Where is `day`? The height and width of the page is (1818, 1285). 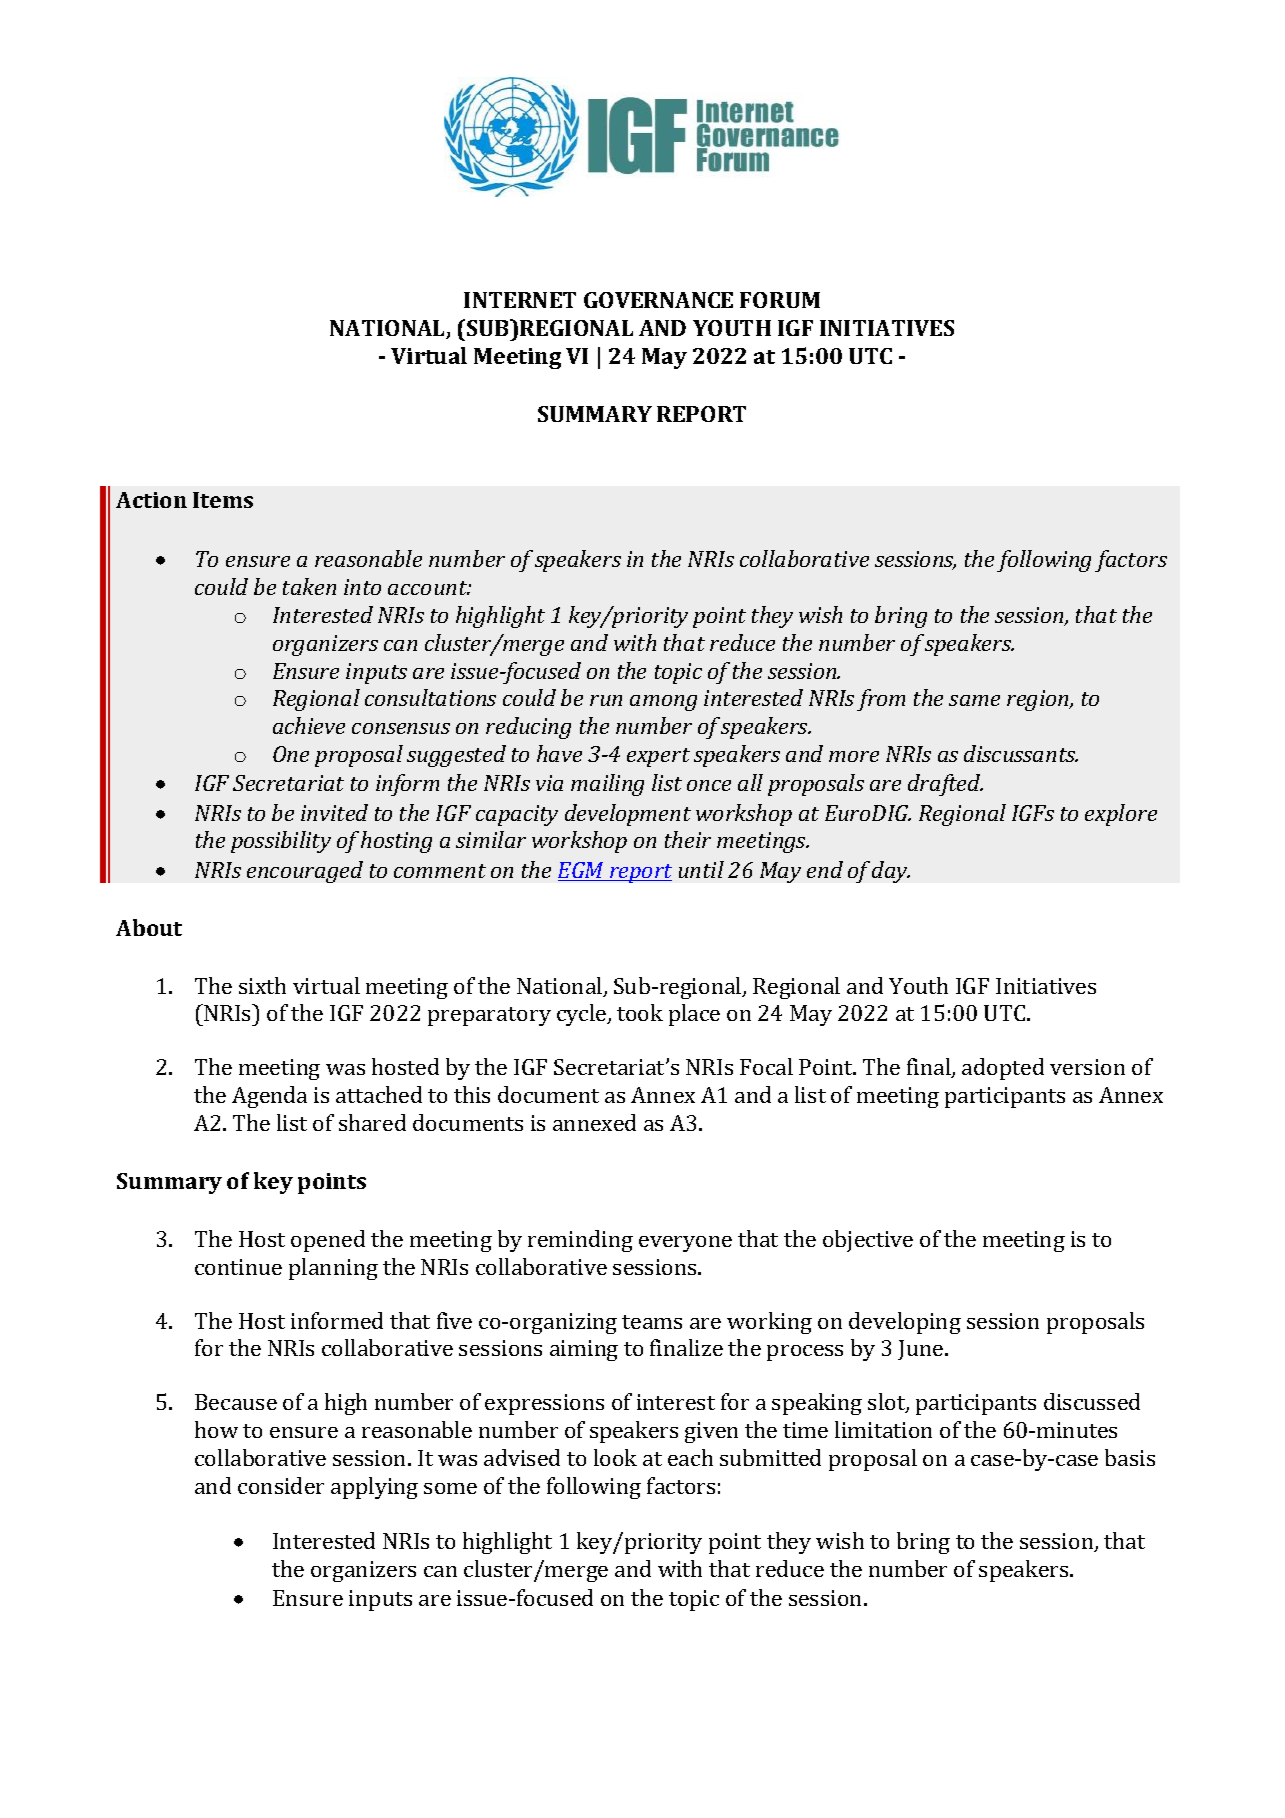 day is located at coordinates (891, 872).
